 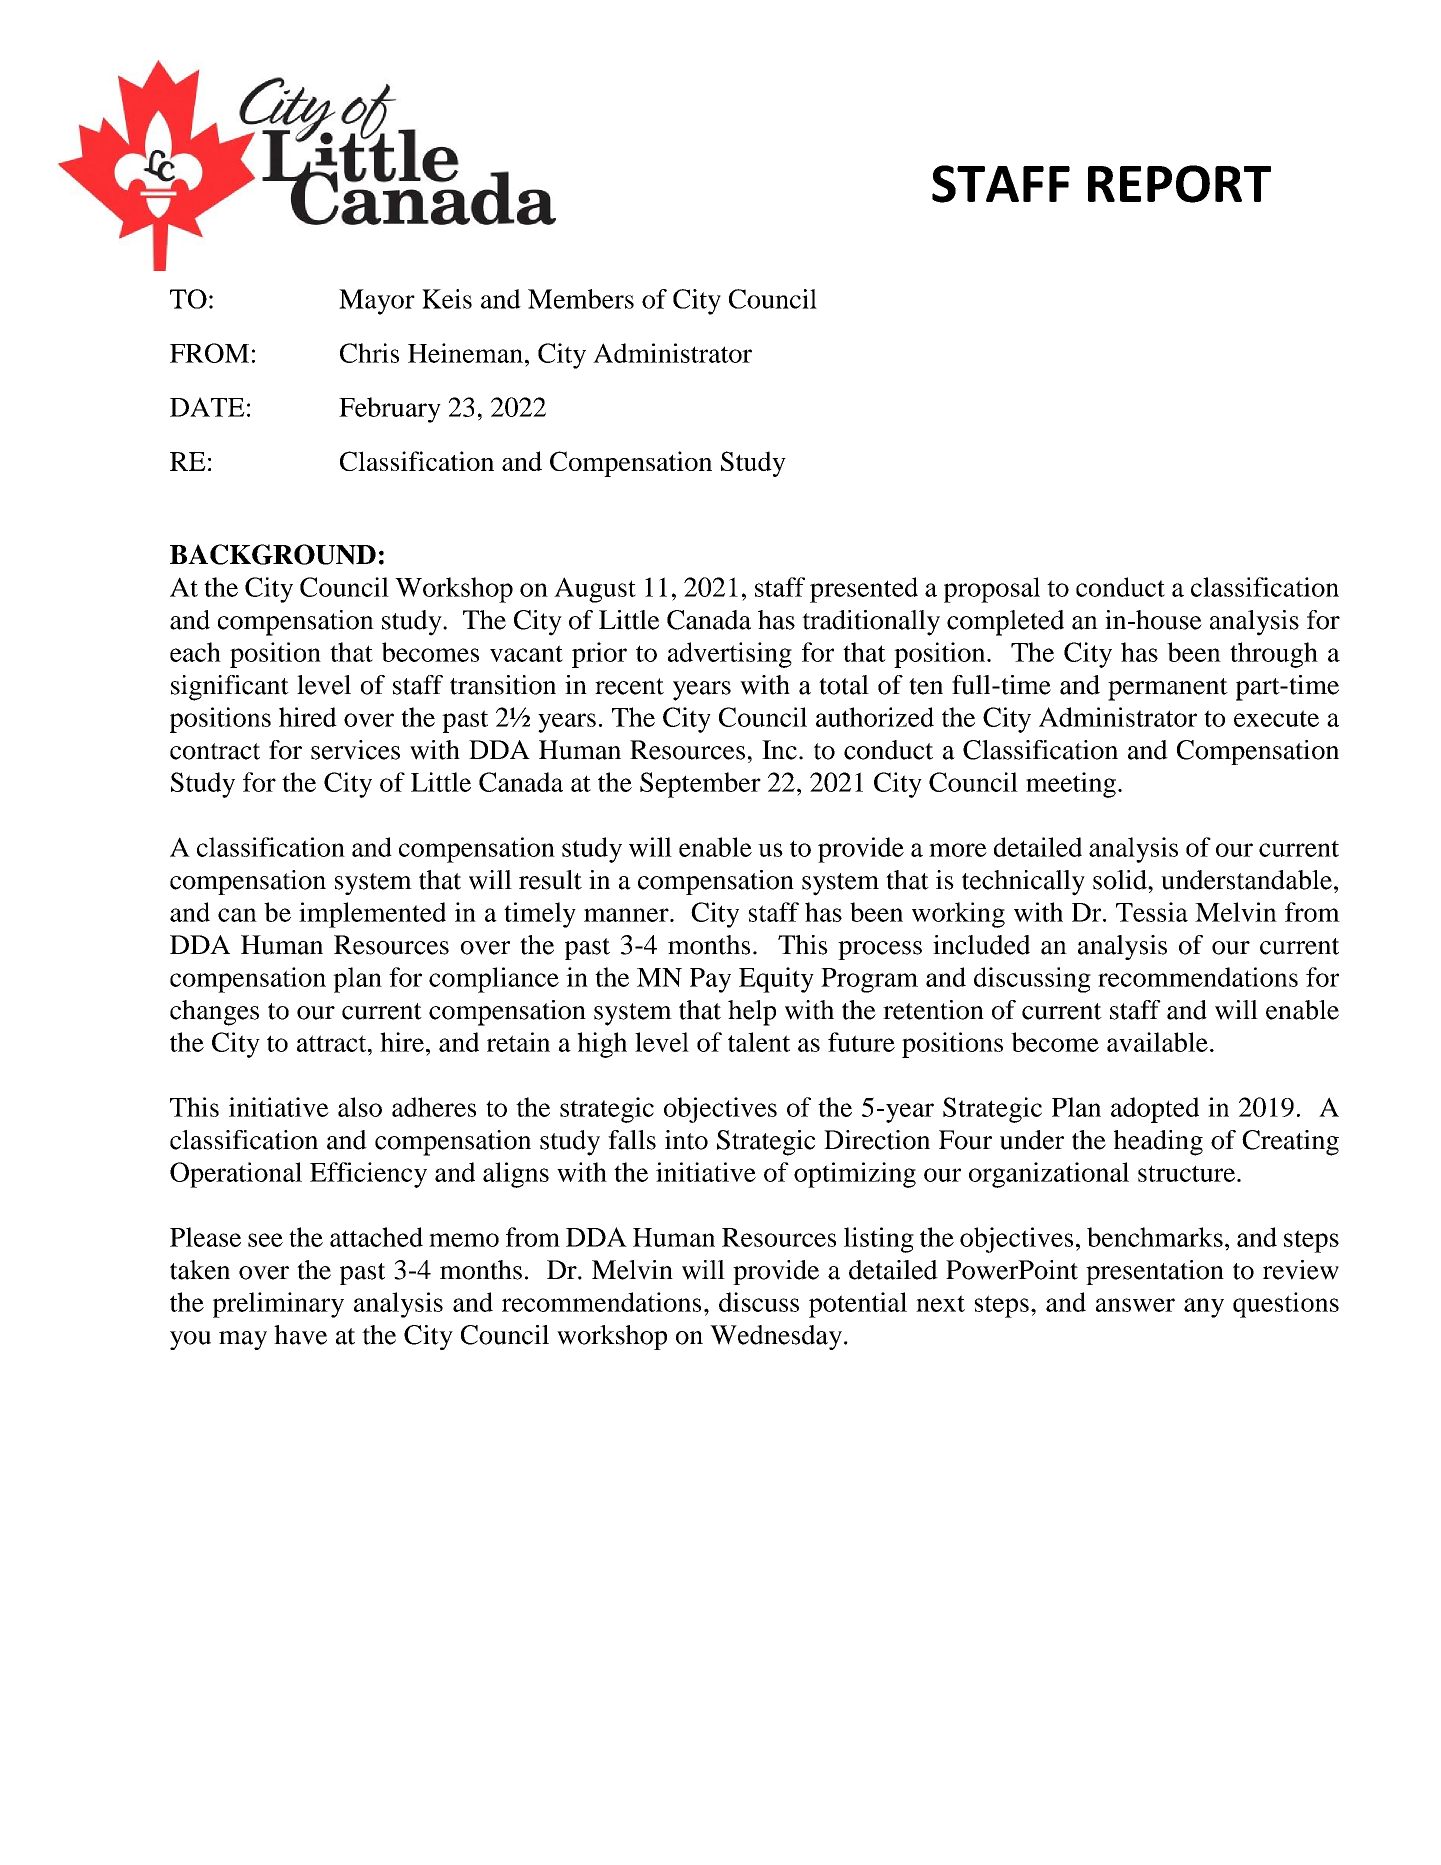 What do you see at coordinates (1179, 184) in the page?
I see `REPORT` at bounding box center [1179, 184].
